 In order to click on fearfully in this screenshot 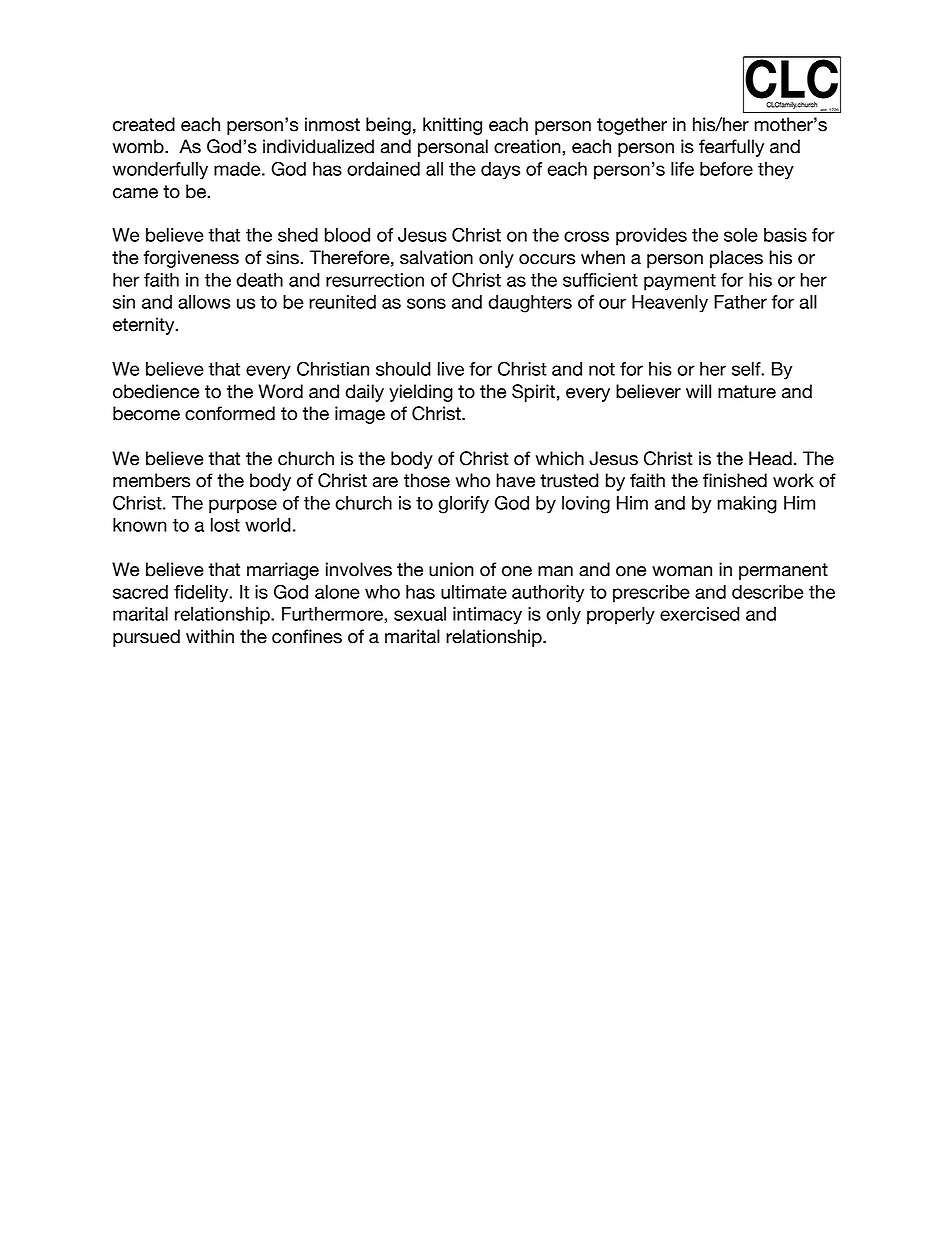, I will do `click(731, 148)`.
